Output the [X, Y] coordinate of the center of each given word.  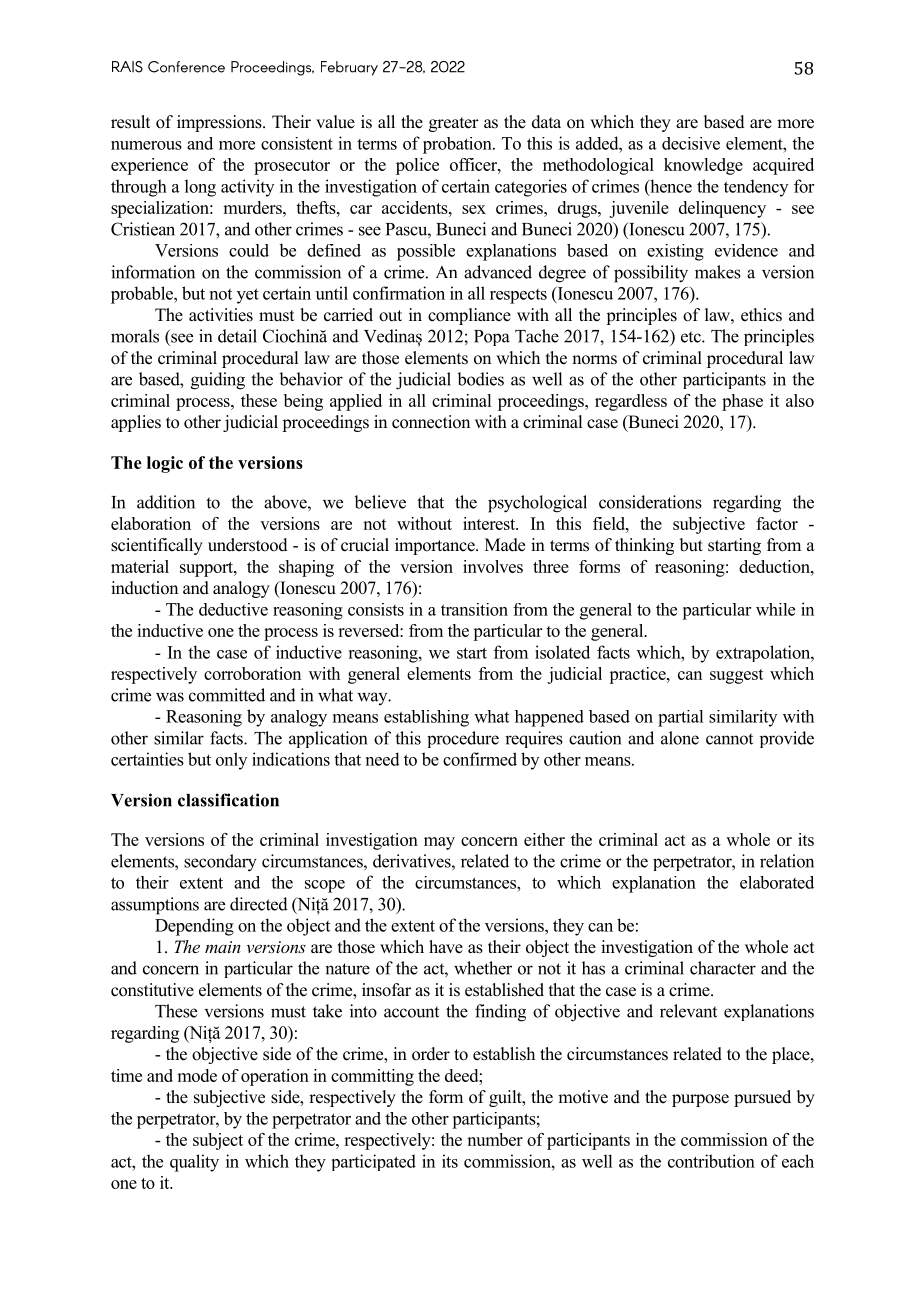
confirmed [480, 759]
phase [742, 402]
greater [454, 124]
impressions [220, 123]
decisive [691, 143]
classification [228, 800]
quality [194, 1163]
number [495, 1139]
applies [136, 423]
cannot [729, 739]
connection [431, 422]
